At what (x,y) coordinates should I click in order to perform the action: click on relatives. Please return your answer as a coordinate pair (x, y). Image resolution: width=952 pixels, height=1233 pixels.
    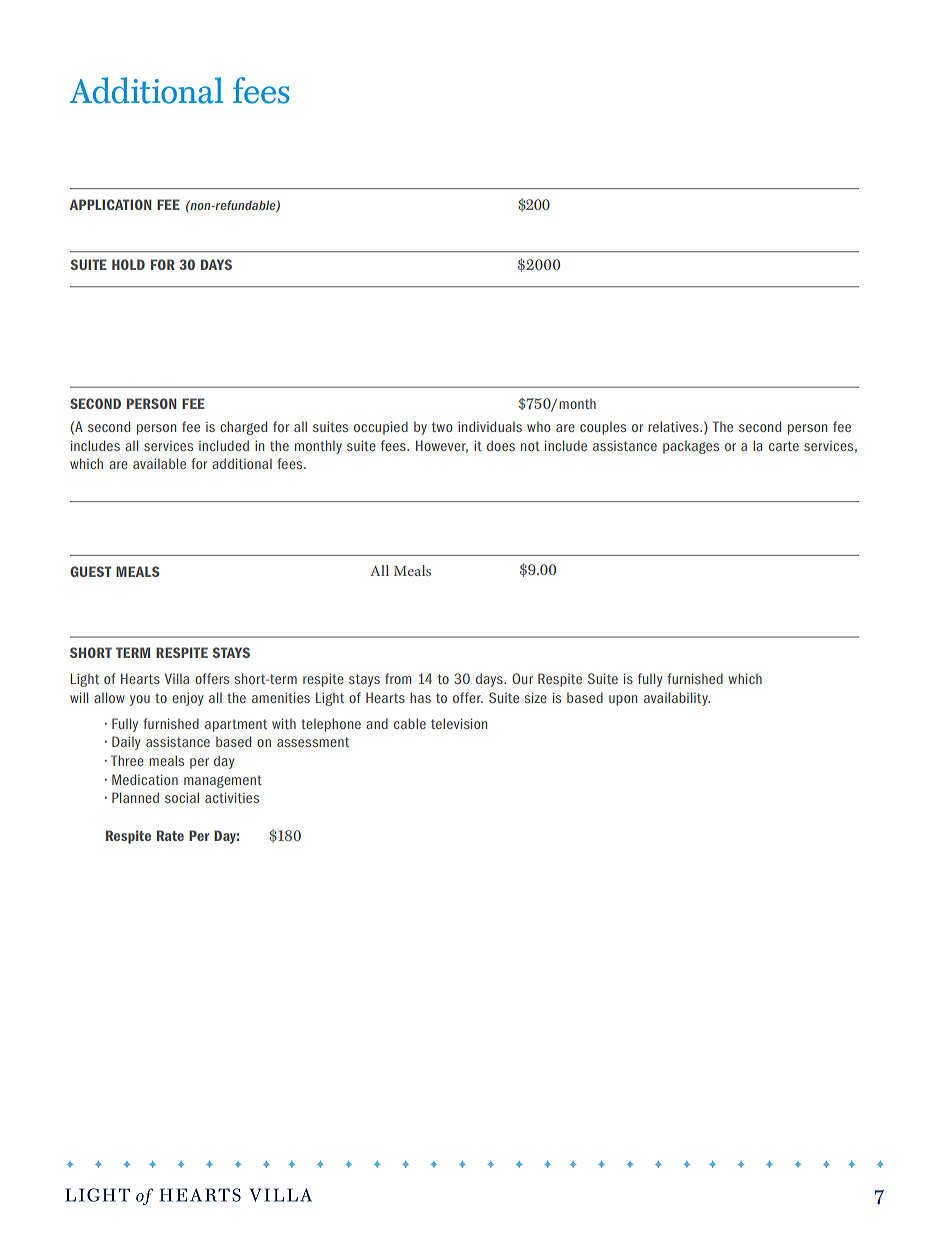
    Looking at the image, I should click on (674, 426).
